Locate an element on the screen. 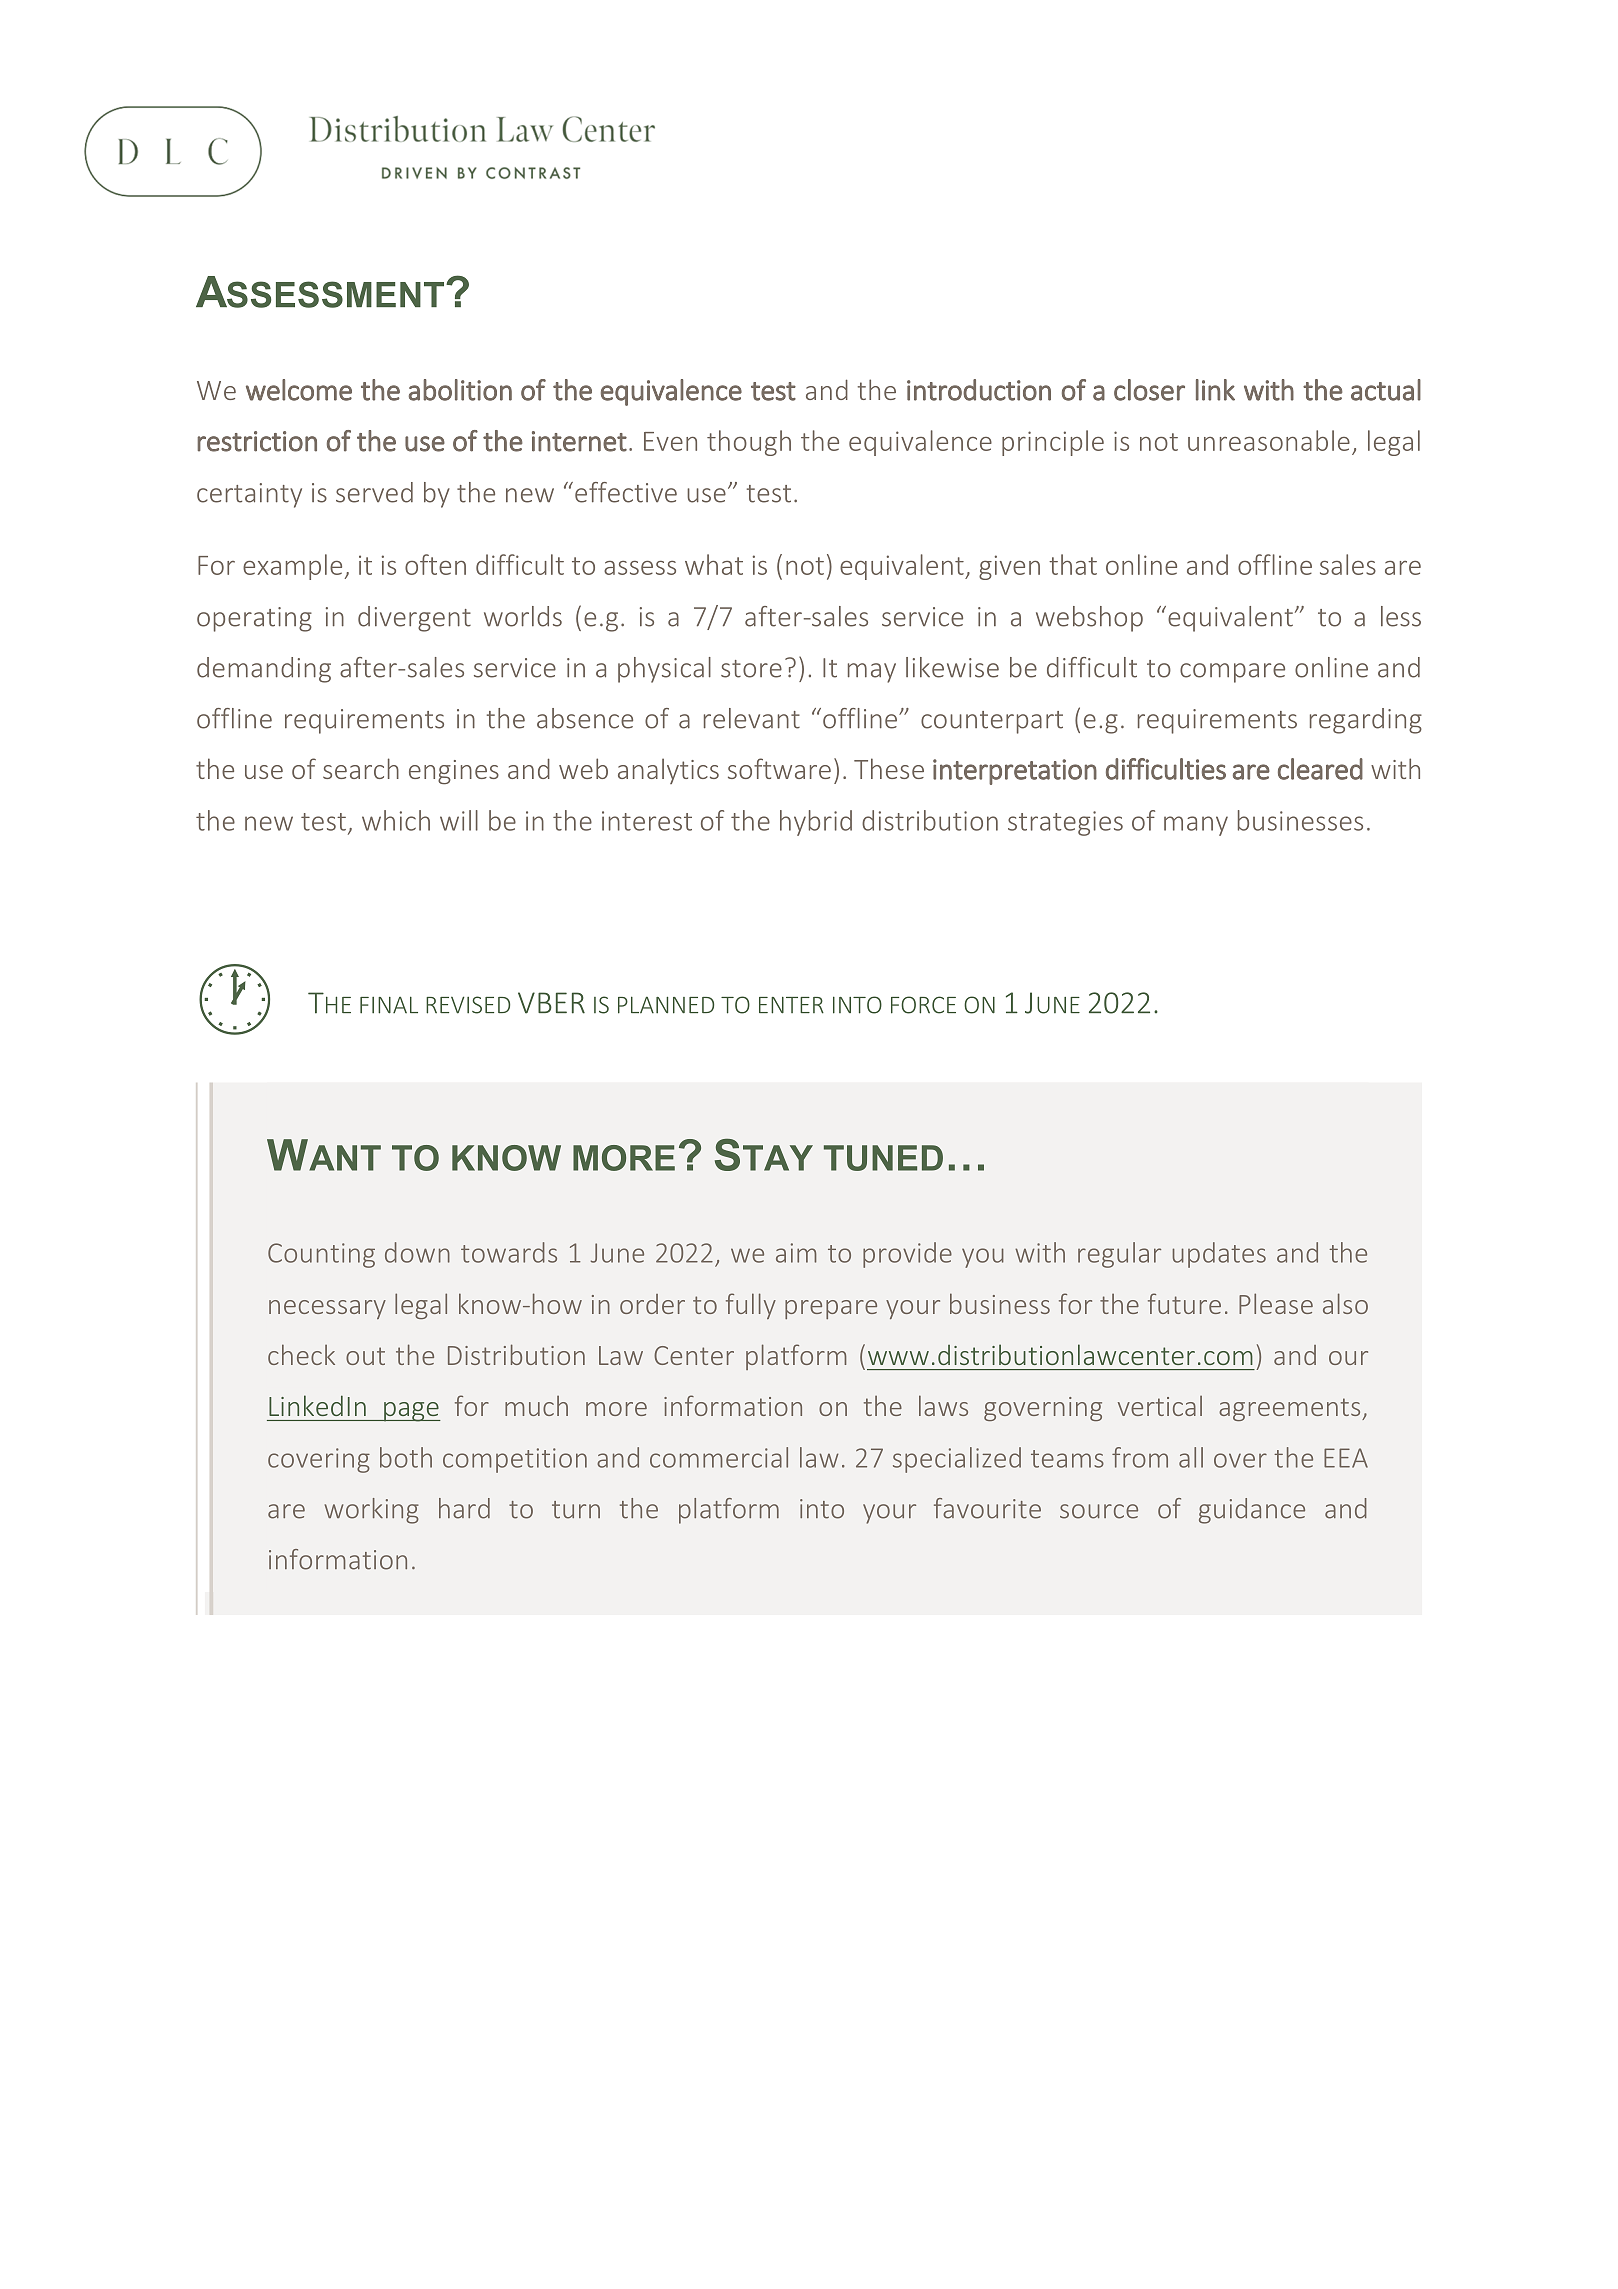 The width and height of the screenshot is (1618, 2289). software is located at coordinates (779, 768).
